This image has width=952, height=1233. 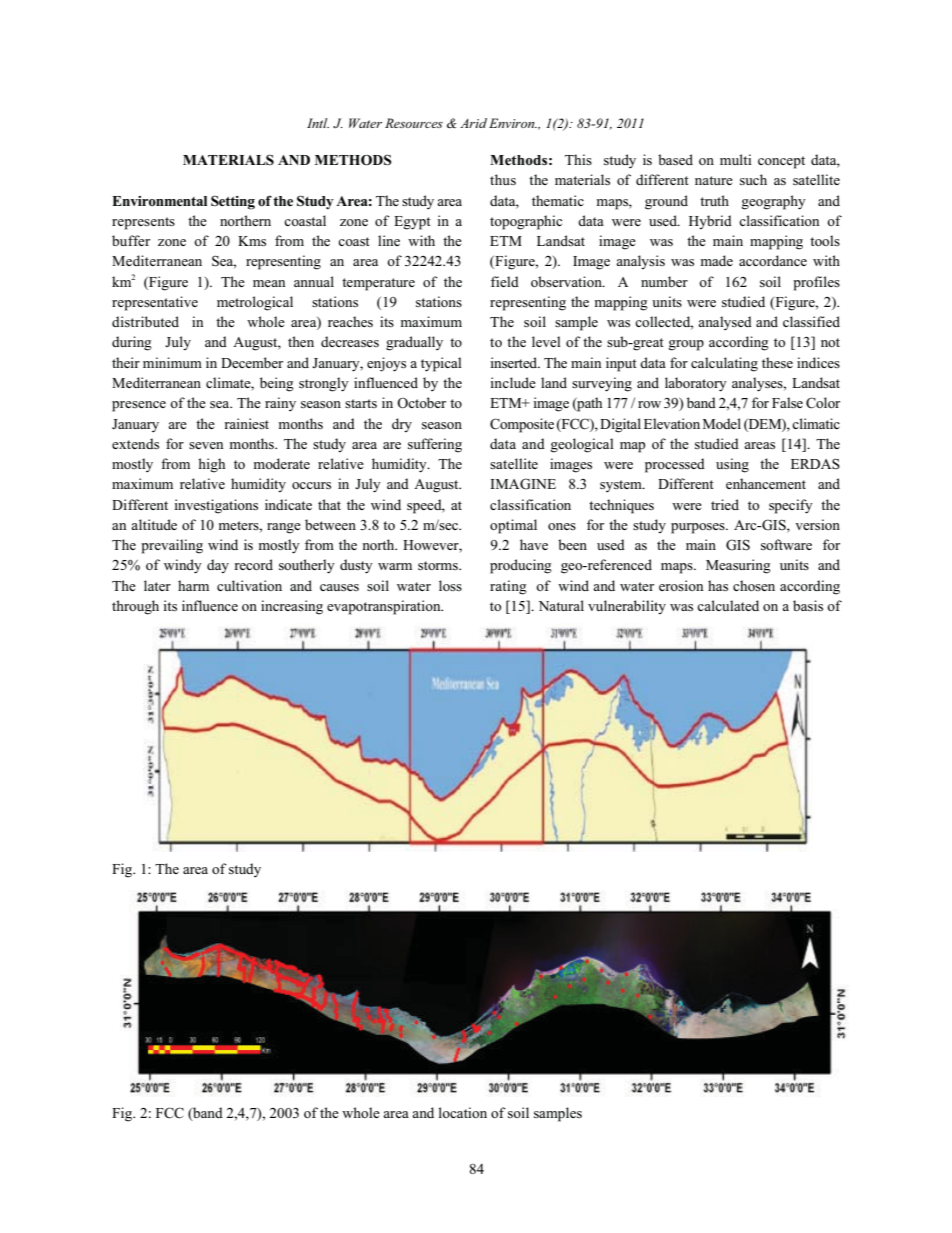 What do you see at coordinates (735, 159) in the image?
I see `multi` at bounding box center [735, 159].
